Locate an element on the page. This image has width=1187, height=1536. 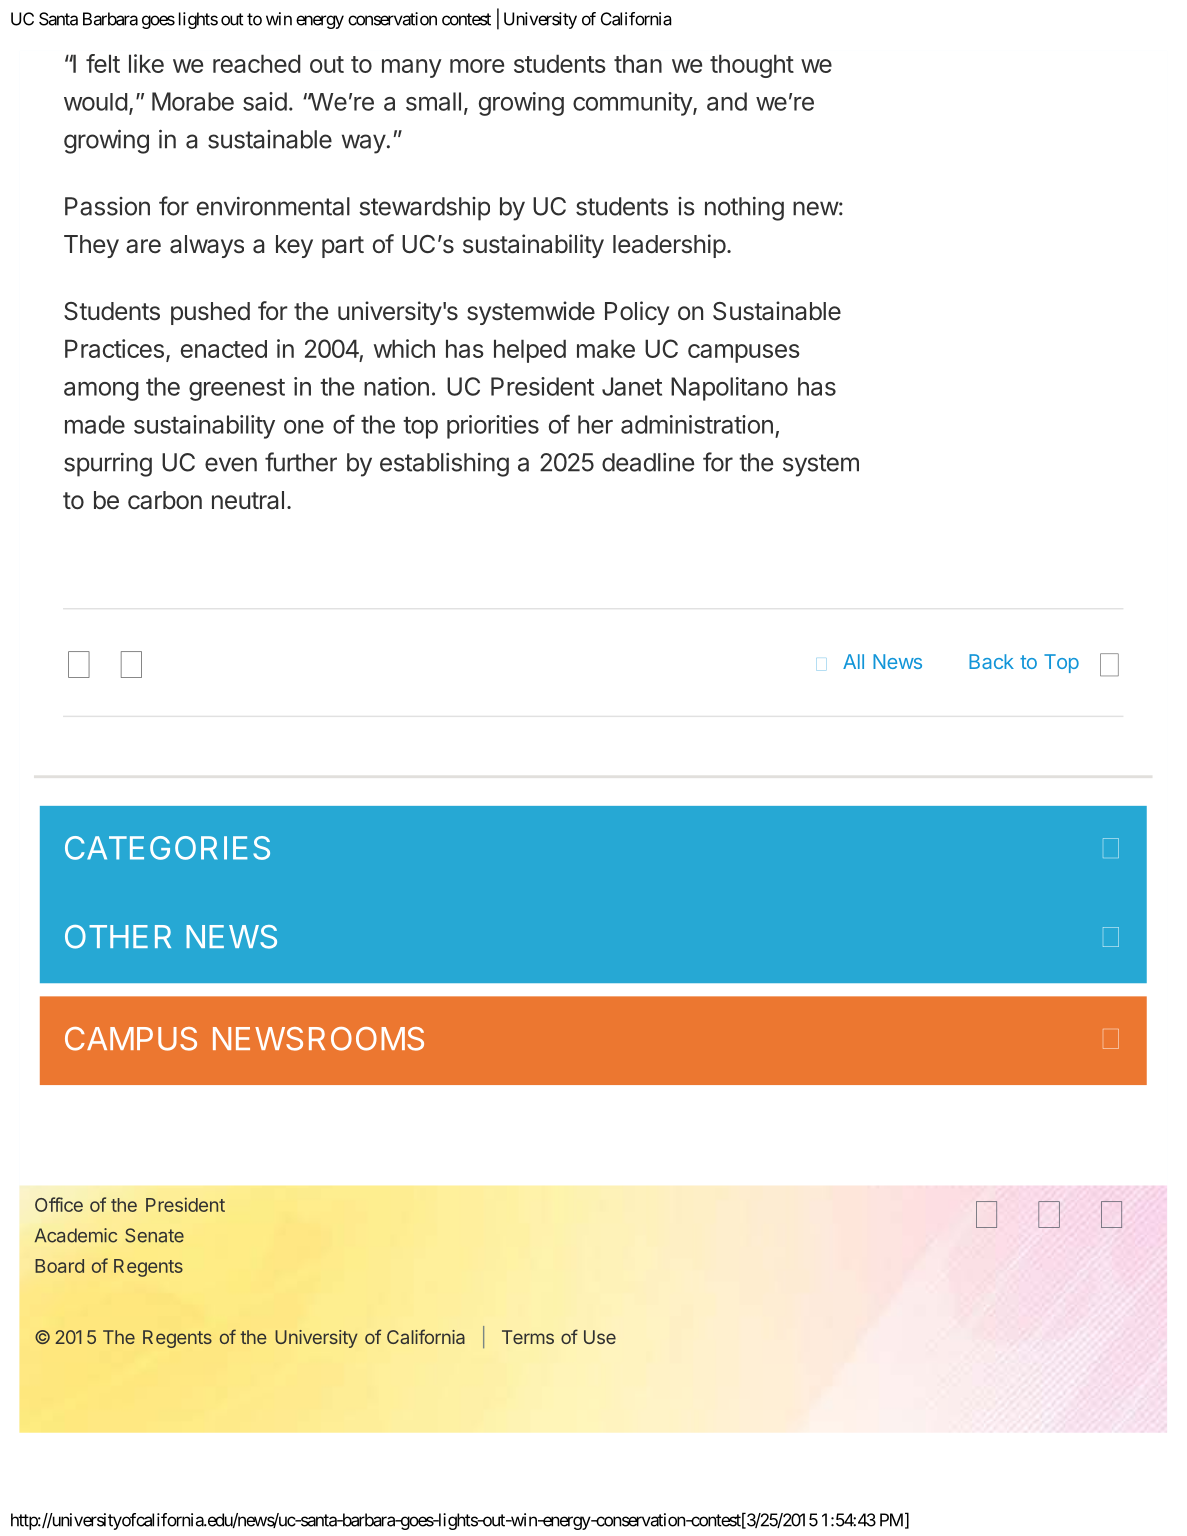
like is located at coordinates (146, 63).
